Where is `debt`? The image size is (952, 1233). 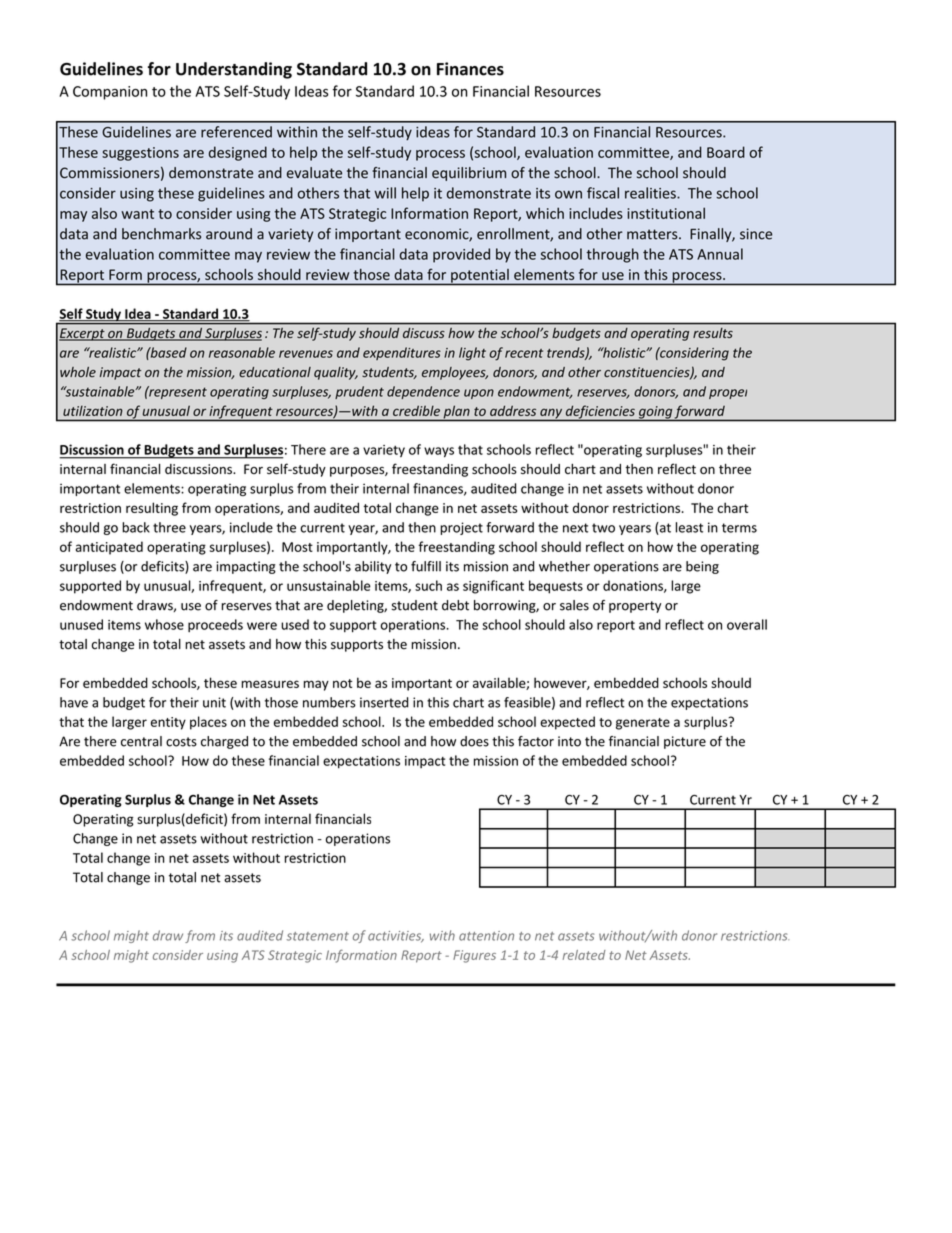 debt is located at coordinates (455, 605).
